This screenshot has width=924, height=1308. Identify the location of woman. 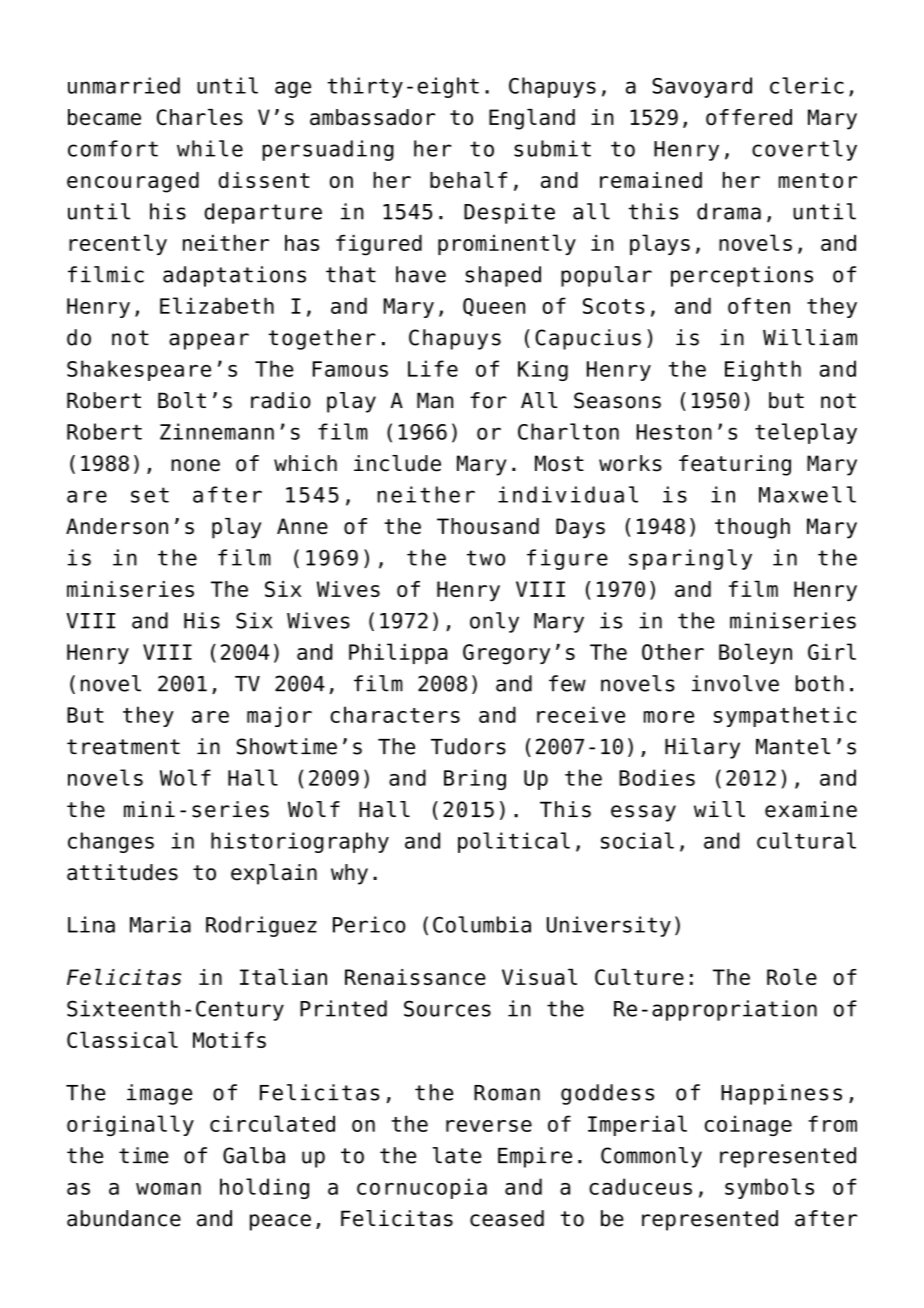
(168, 1189).
